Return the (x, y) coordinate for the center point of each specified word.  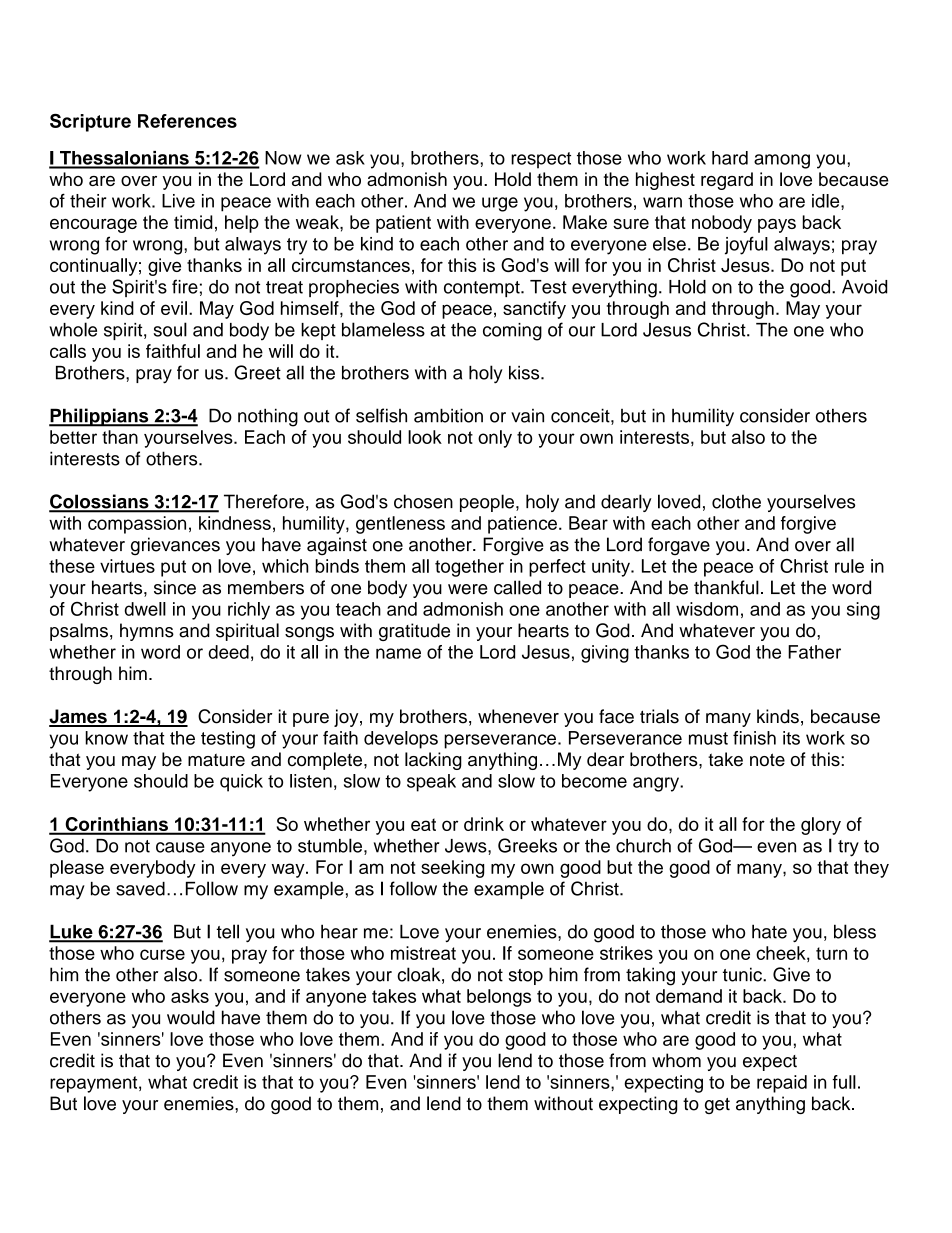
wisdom (707, 609)
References (187, 121)
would (191, 1017)
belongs (499, 998)
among (782, 161)
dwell (145, 609)
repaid (782, 1084)
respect (541, 160)
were (468, 589)
